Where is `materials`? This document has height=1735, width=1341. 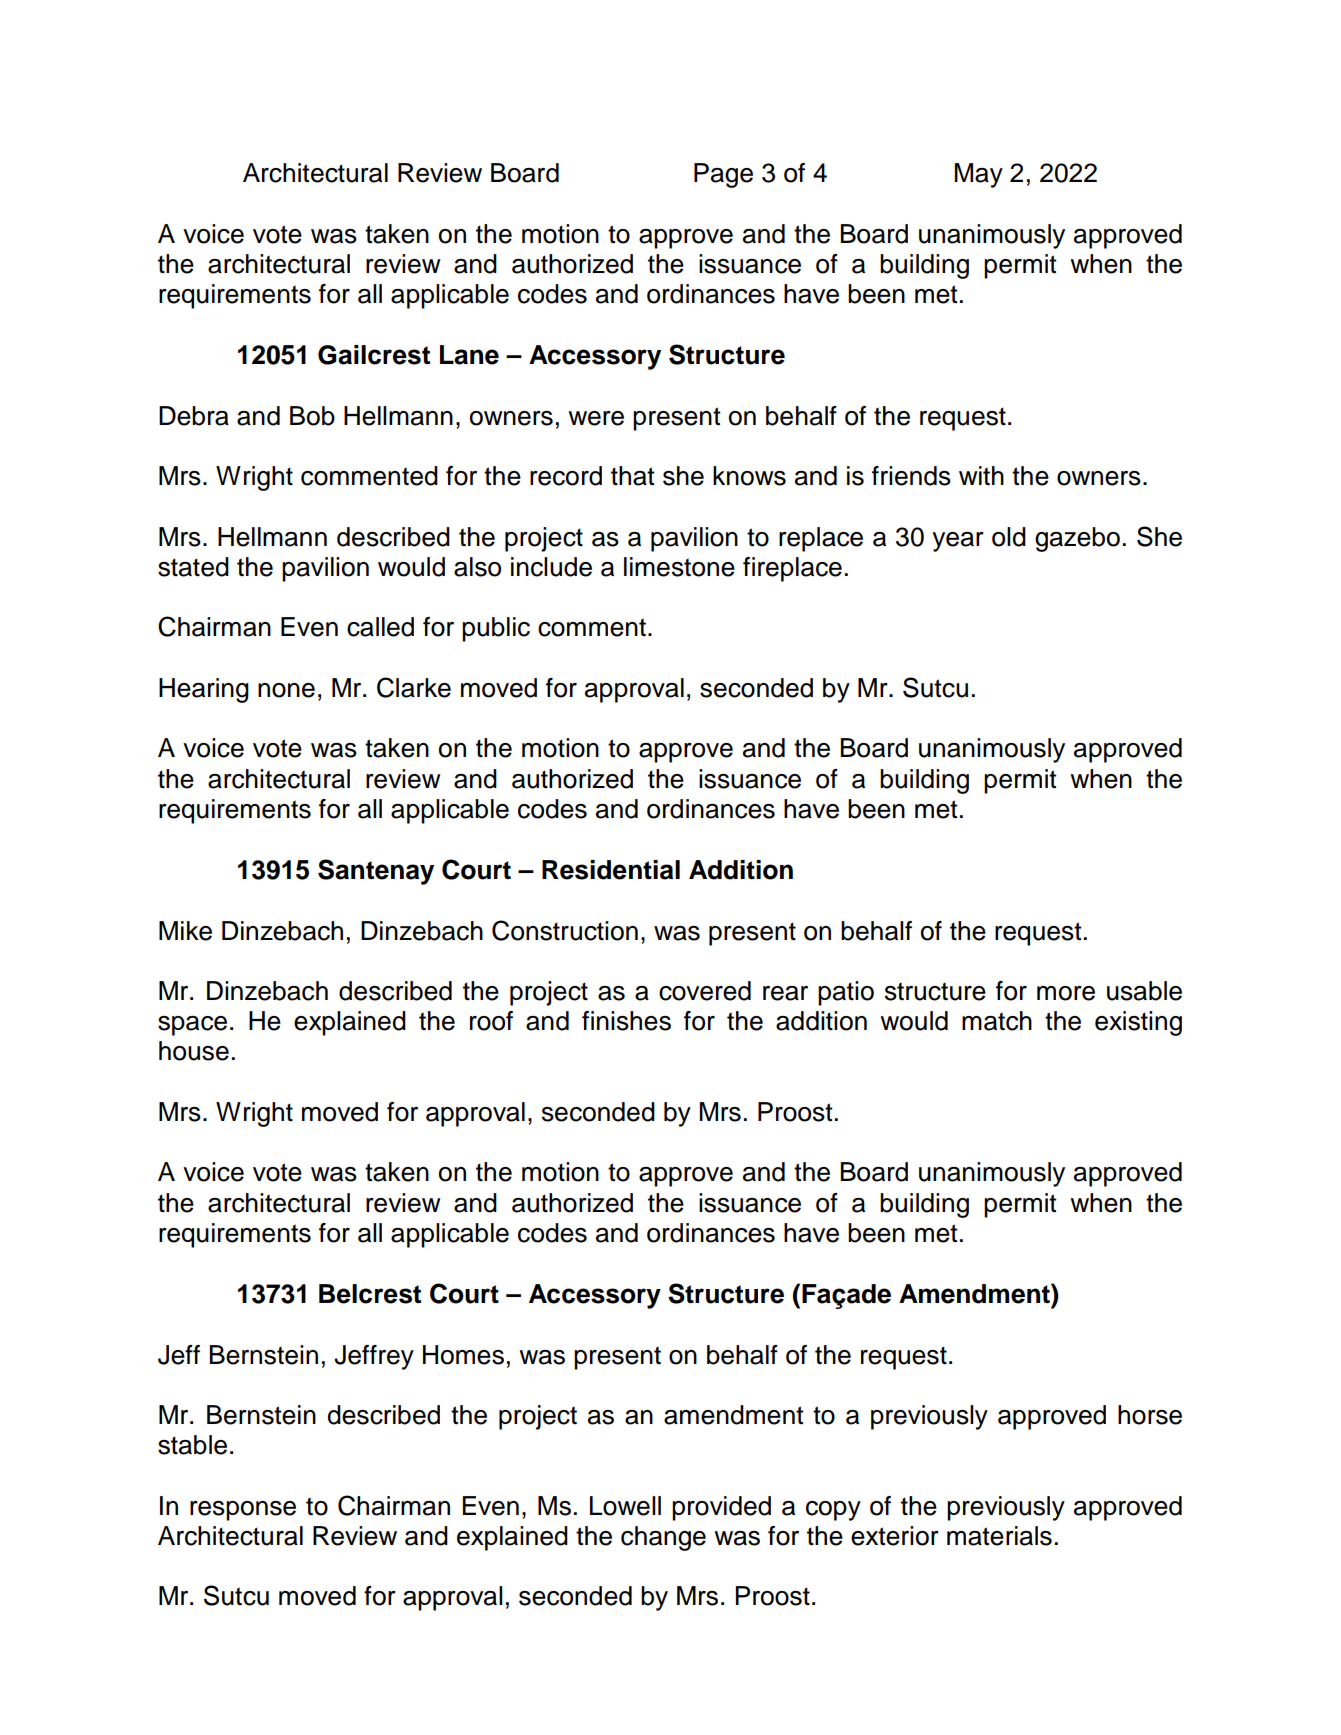 materials is located at coordinates (999, 1536).
